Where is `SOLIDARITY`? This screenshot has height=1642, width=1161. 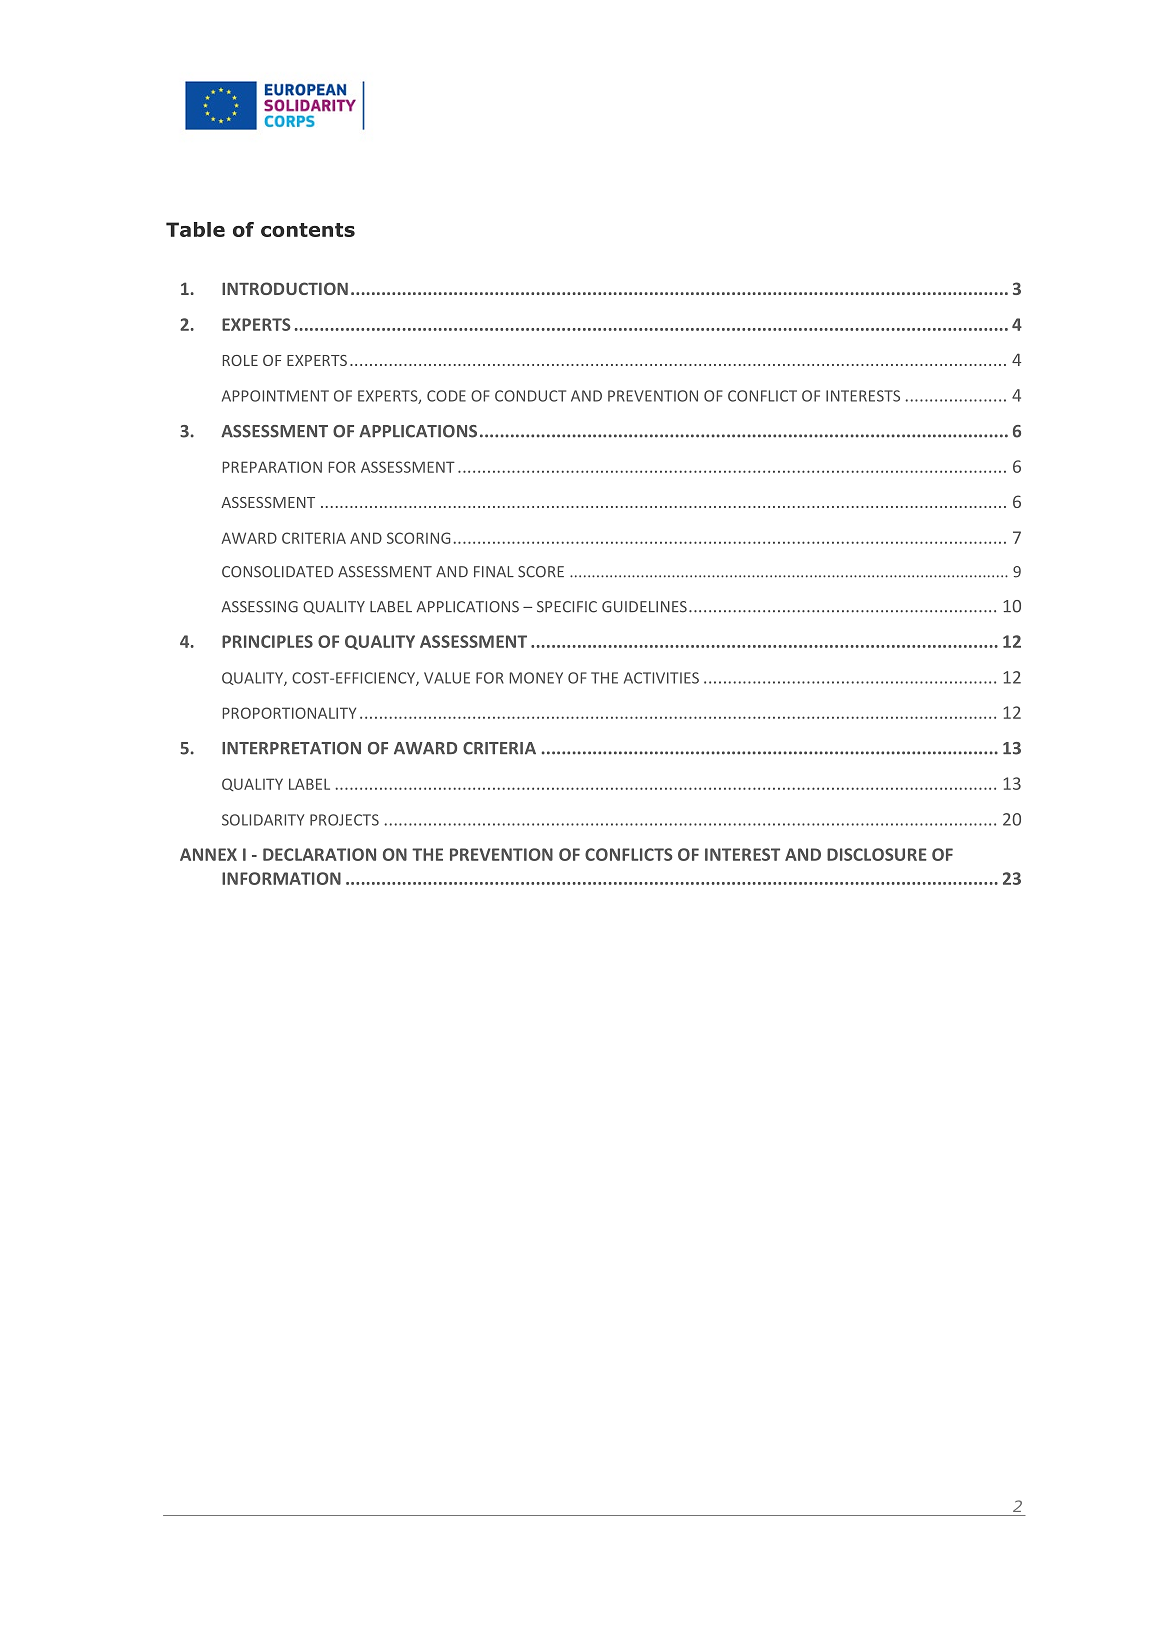 SOLIDARITY is located at coordinates (263, 820).
